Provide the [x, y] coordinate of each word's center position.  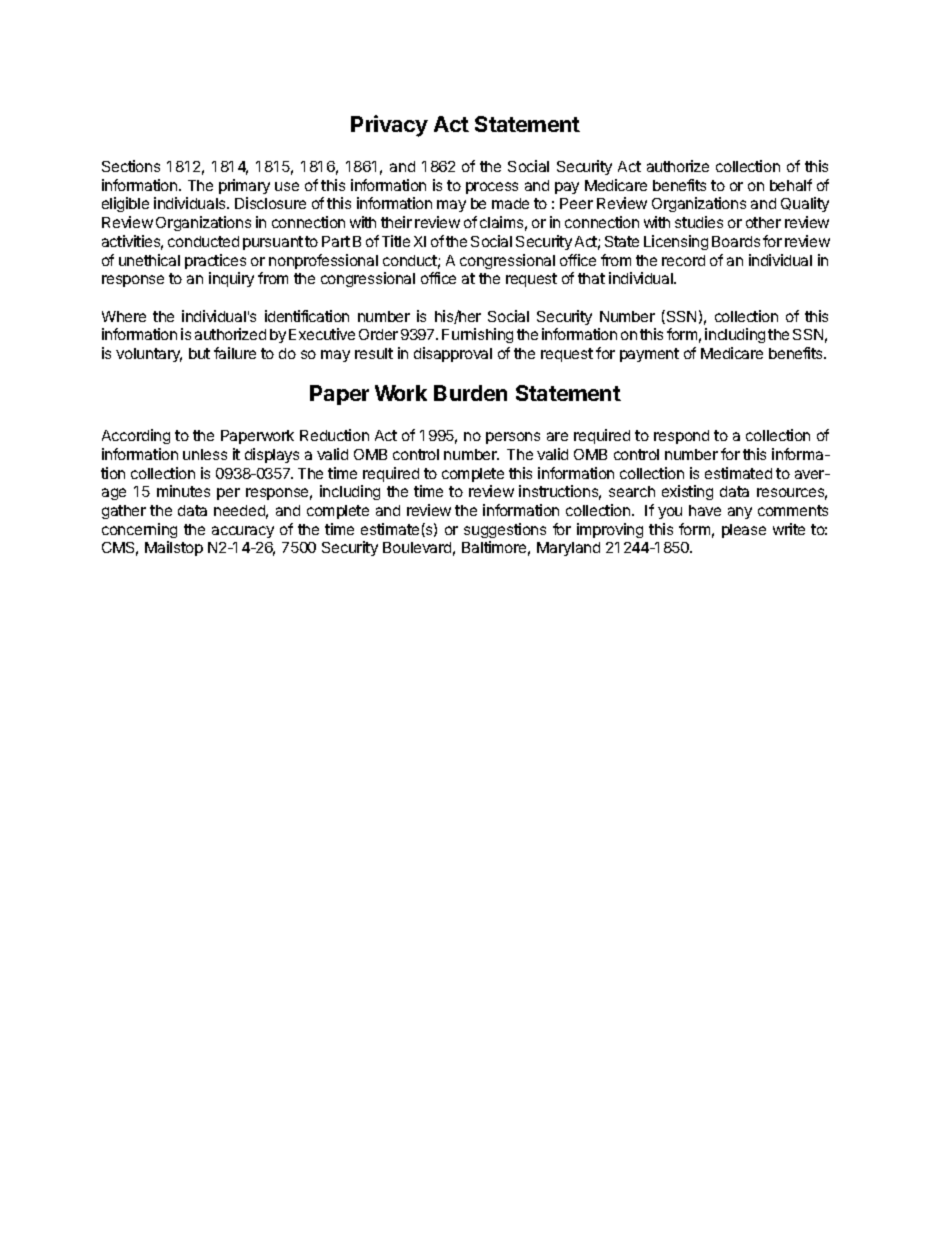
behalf [791, 185]
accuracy [243, 532]
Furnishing [477, 335]
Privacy [389, 126]
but [199, 353]
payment [649, 355]
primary [244, 186]
